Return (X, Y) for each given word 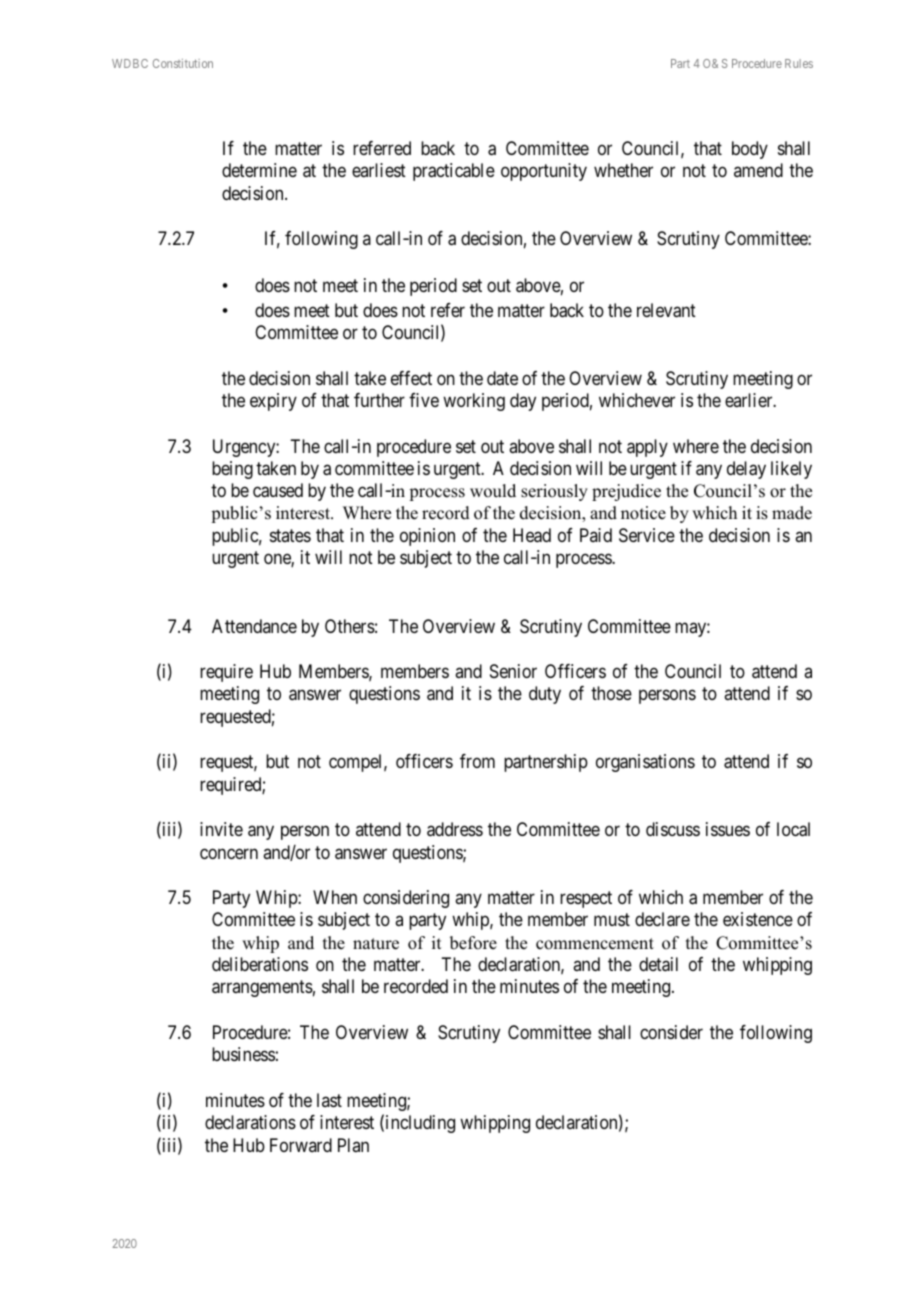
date (502, 378)
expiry (273, 402)
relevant (666, 310)
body (750, 150)
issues (728, 829)
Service (647, 535)
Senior (513, 671)
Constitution (183, 63)
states (290, 535)
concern (229, 853)
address (455, 829)
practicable (454, 172)
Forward (301, 1145)
